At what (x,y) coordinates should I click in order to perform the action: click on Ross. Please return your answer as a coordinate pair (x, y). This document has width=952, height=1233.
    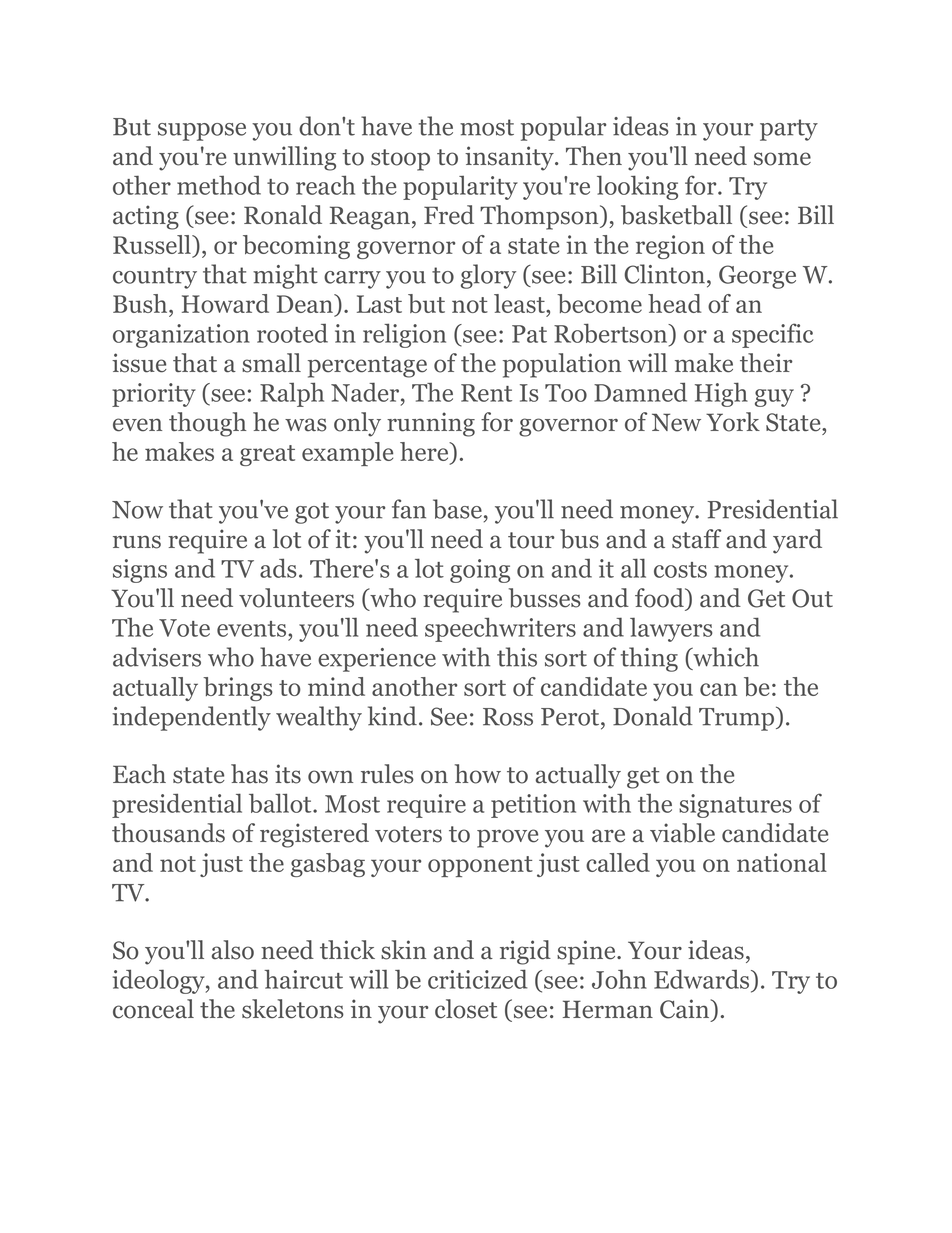
    Looking at the image, I should click on (508, 717).
